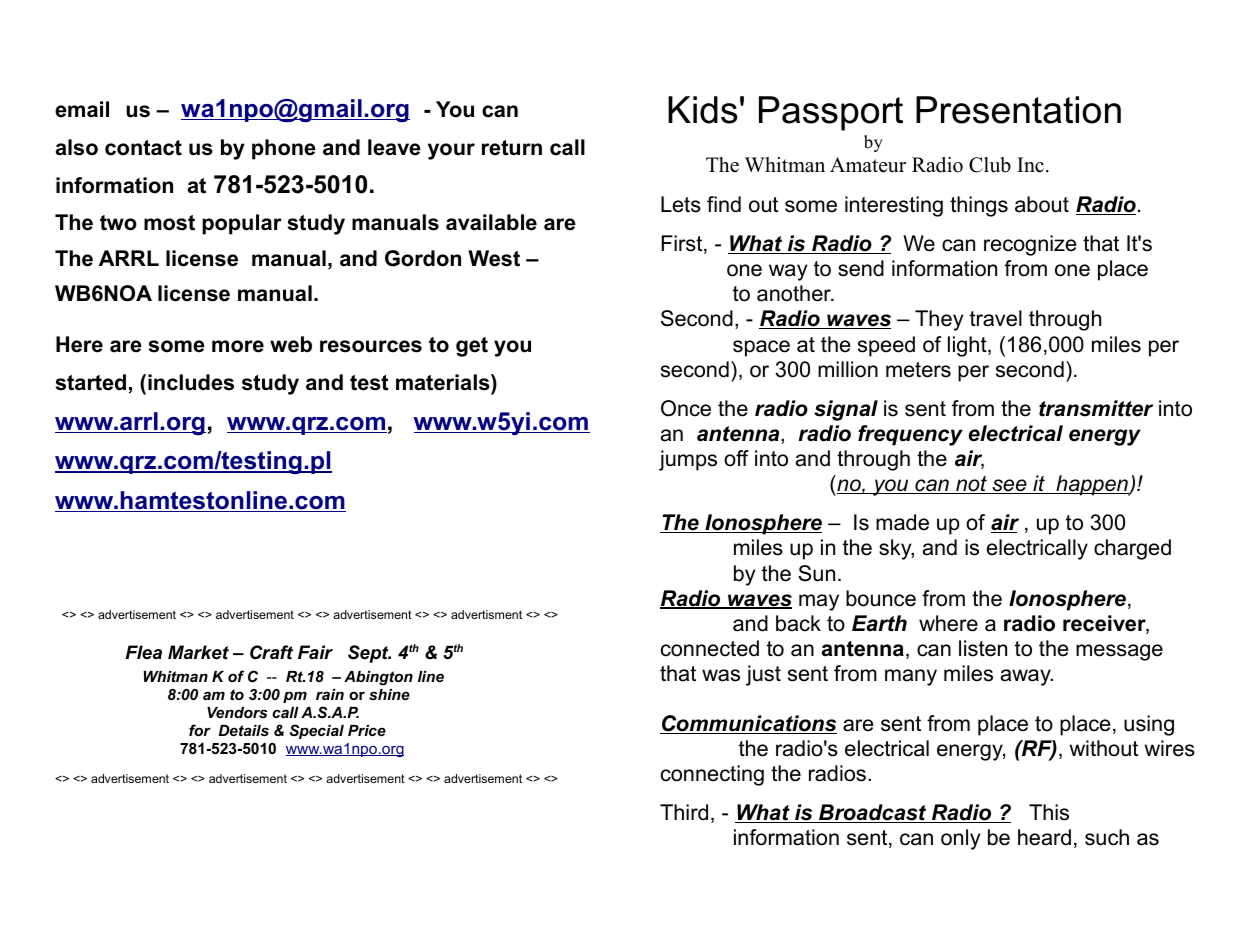  I want to click on Details, so click(243, 730).
